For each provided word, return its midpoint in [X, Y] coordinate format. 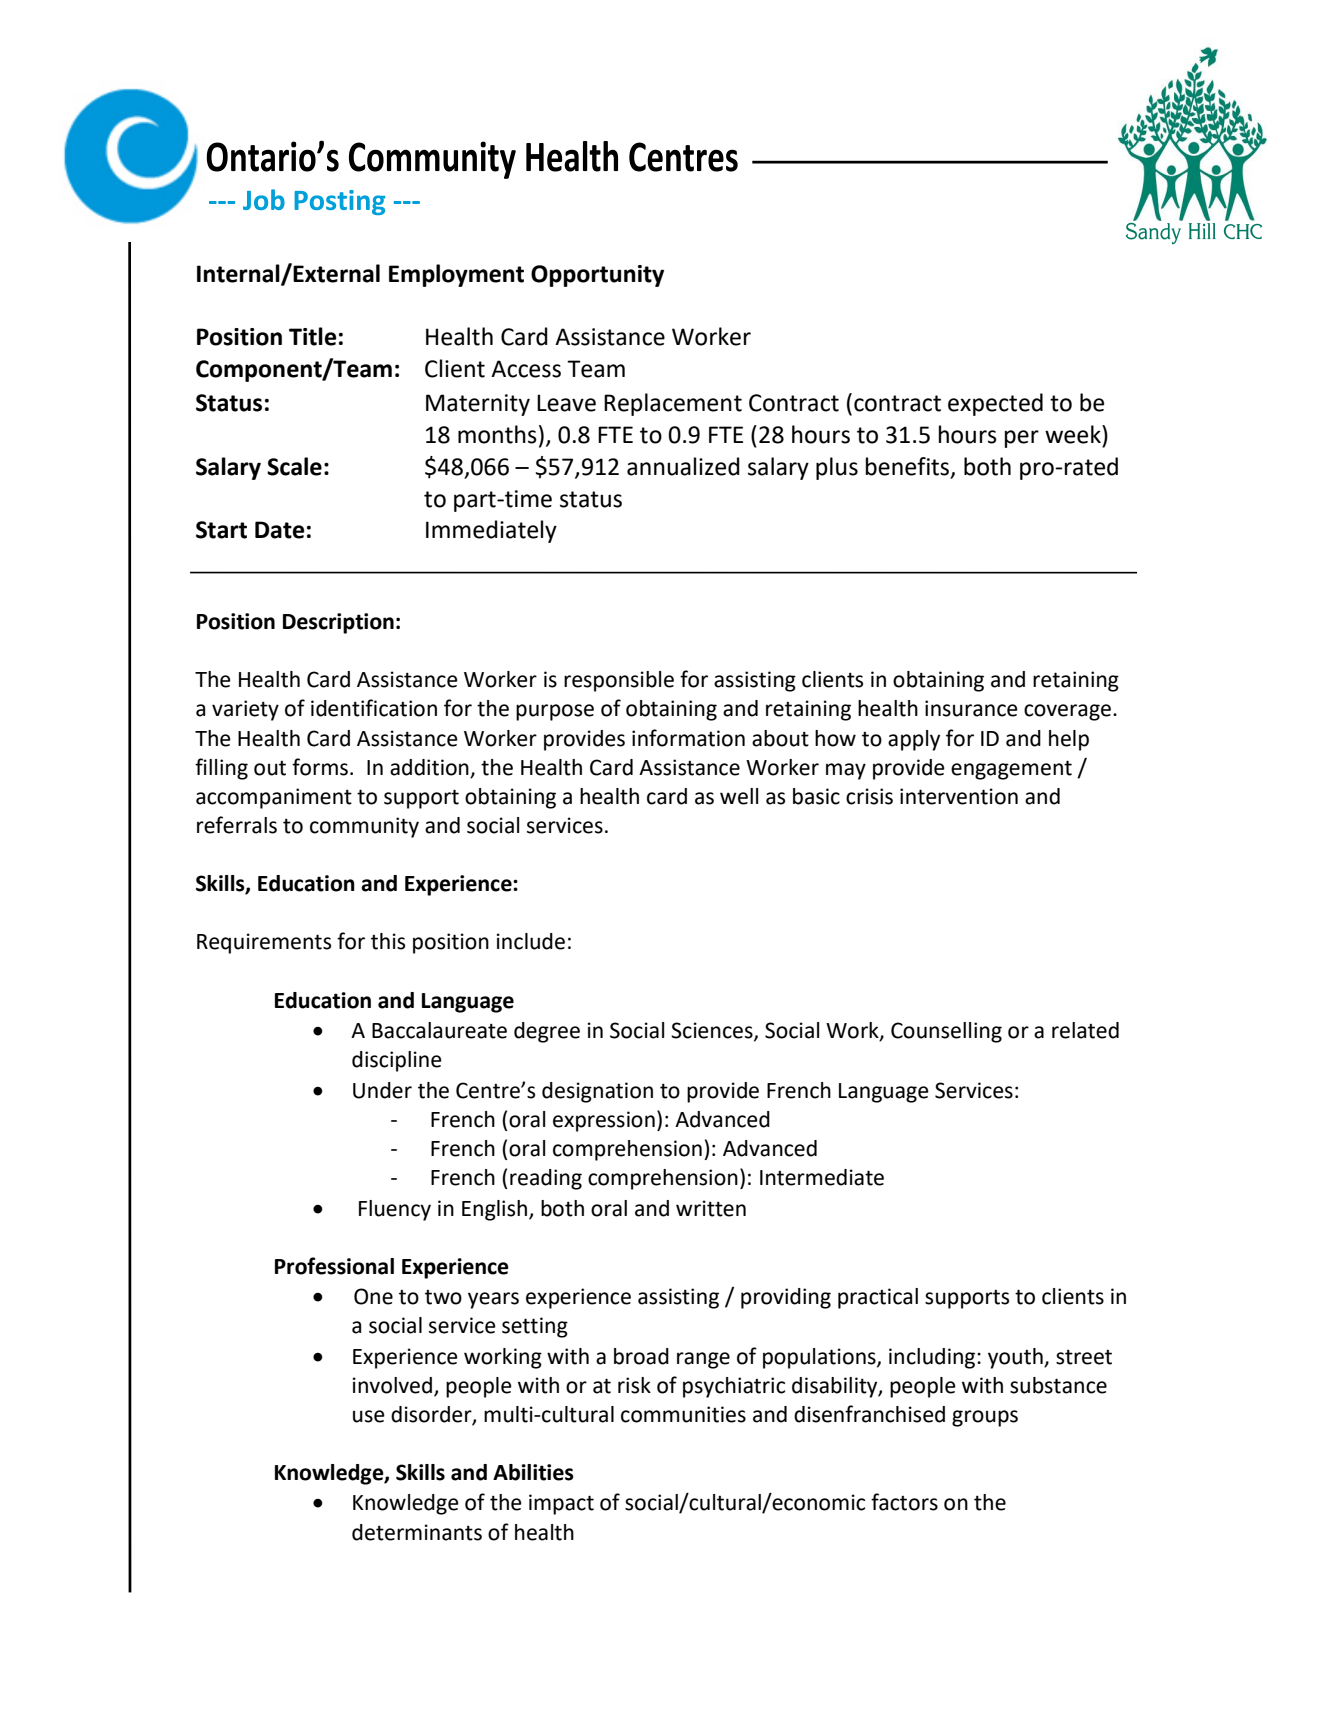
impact [561, 1504]
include [531, 941]
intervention [959, 796]
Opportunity [597, 276]
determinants [417, 1532]
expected [995, 404]
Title [312, 336]
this [388, 941]
